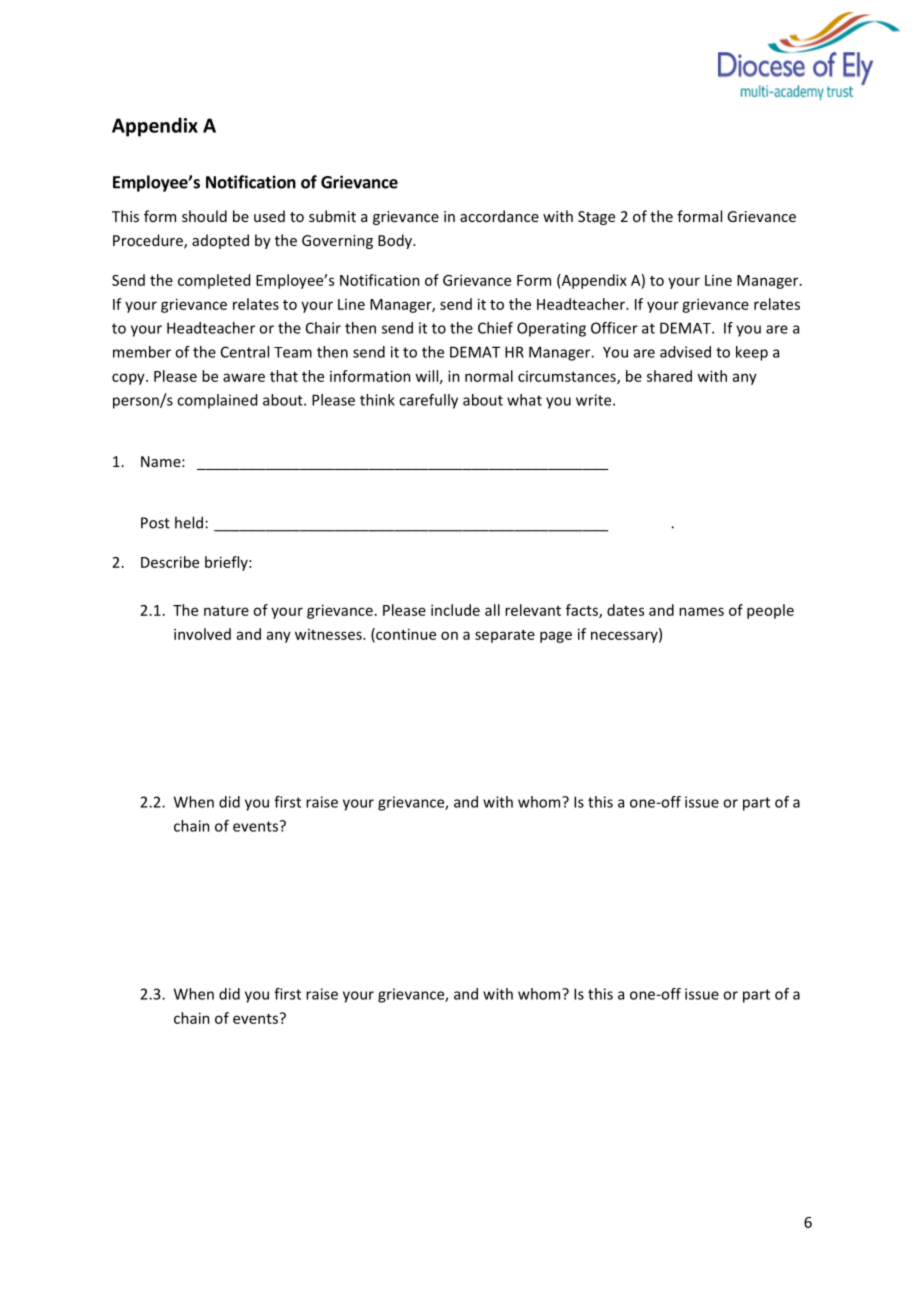 The width and height of the document is (924, 1308). What do you see at coordinates (595, 400) in the document?
I see `write` at bounding box center [595, 400].
